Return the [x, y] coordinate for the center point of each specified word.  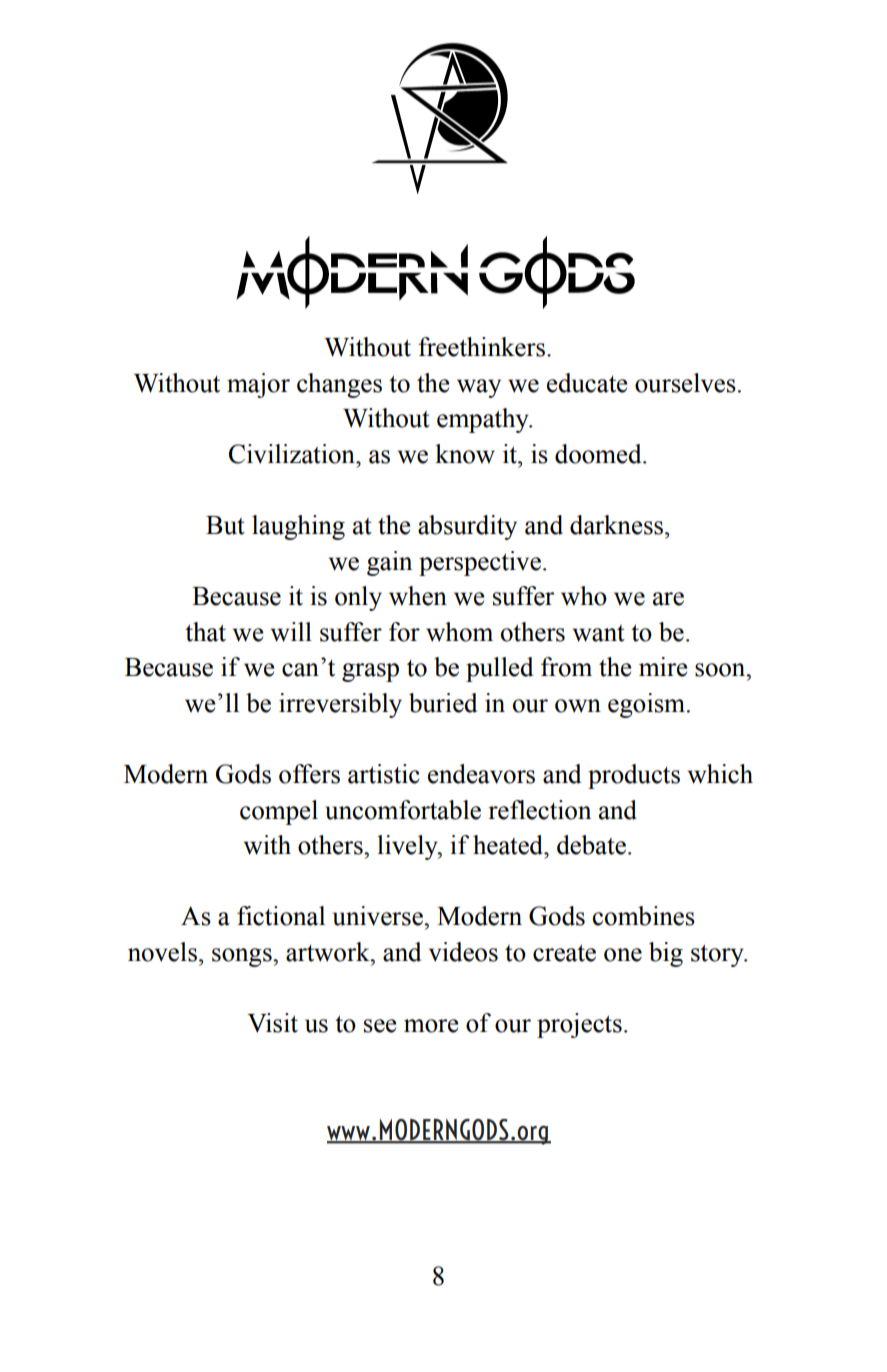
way [479, 388]
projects [579, 1025]
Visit [272, 1023]
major [258, 385]
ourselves [685, 383]
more [431, 1026]
